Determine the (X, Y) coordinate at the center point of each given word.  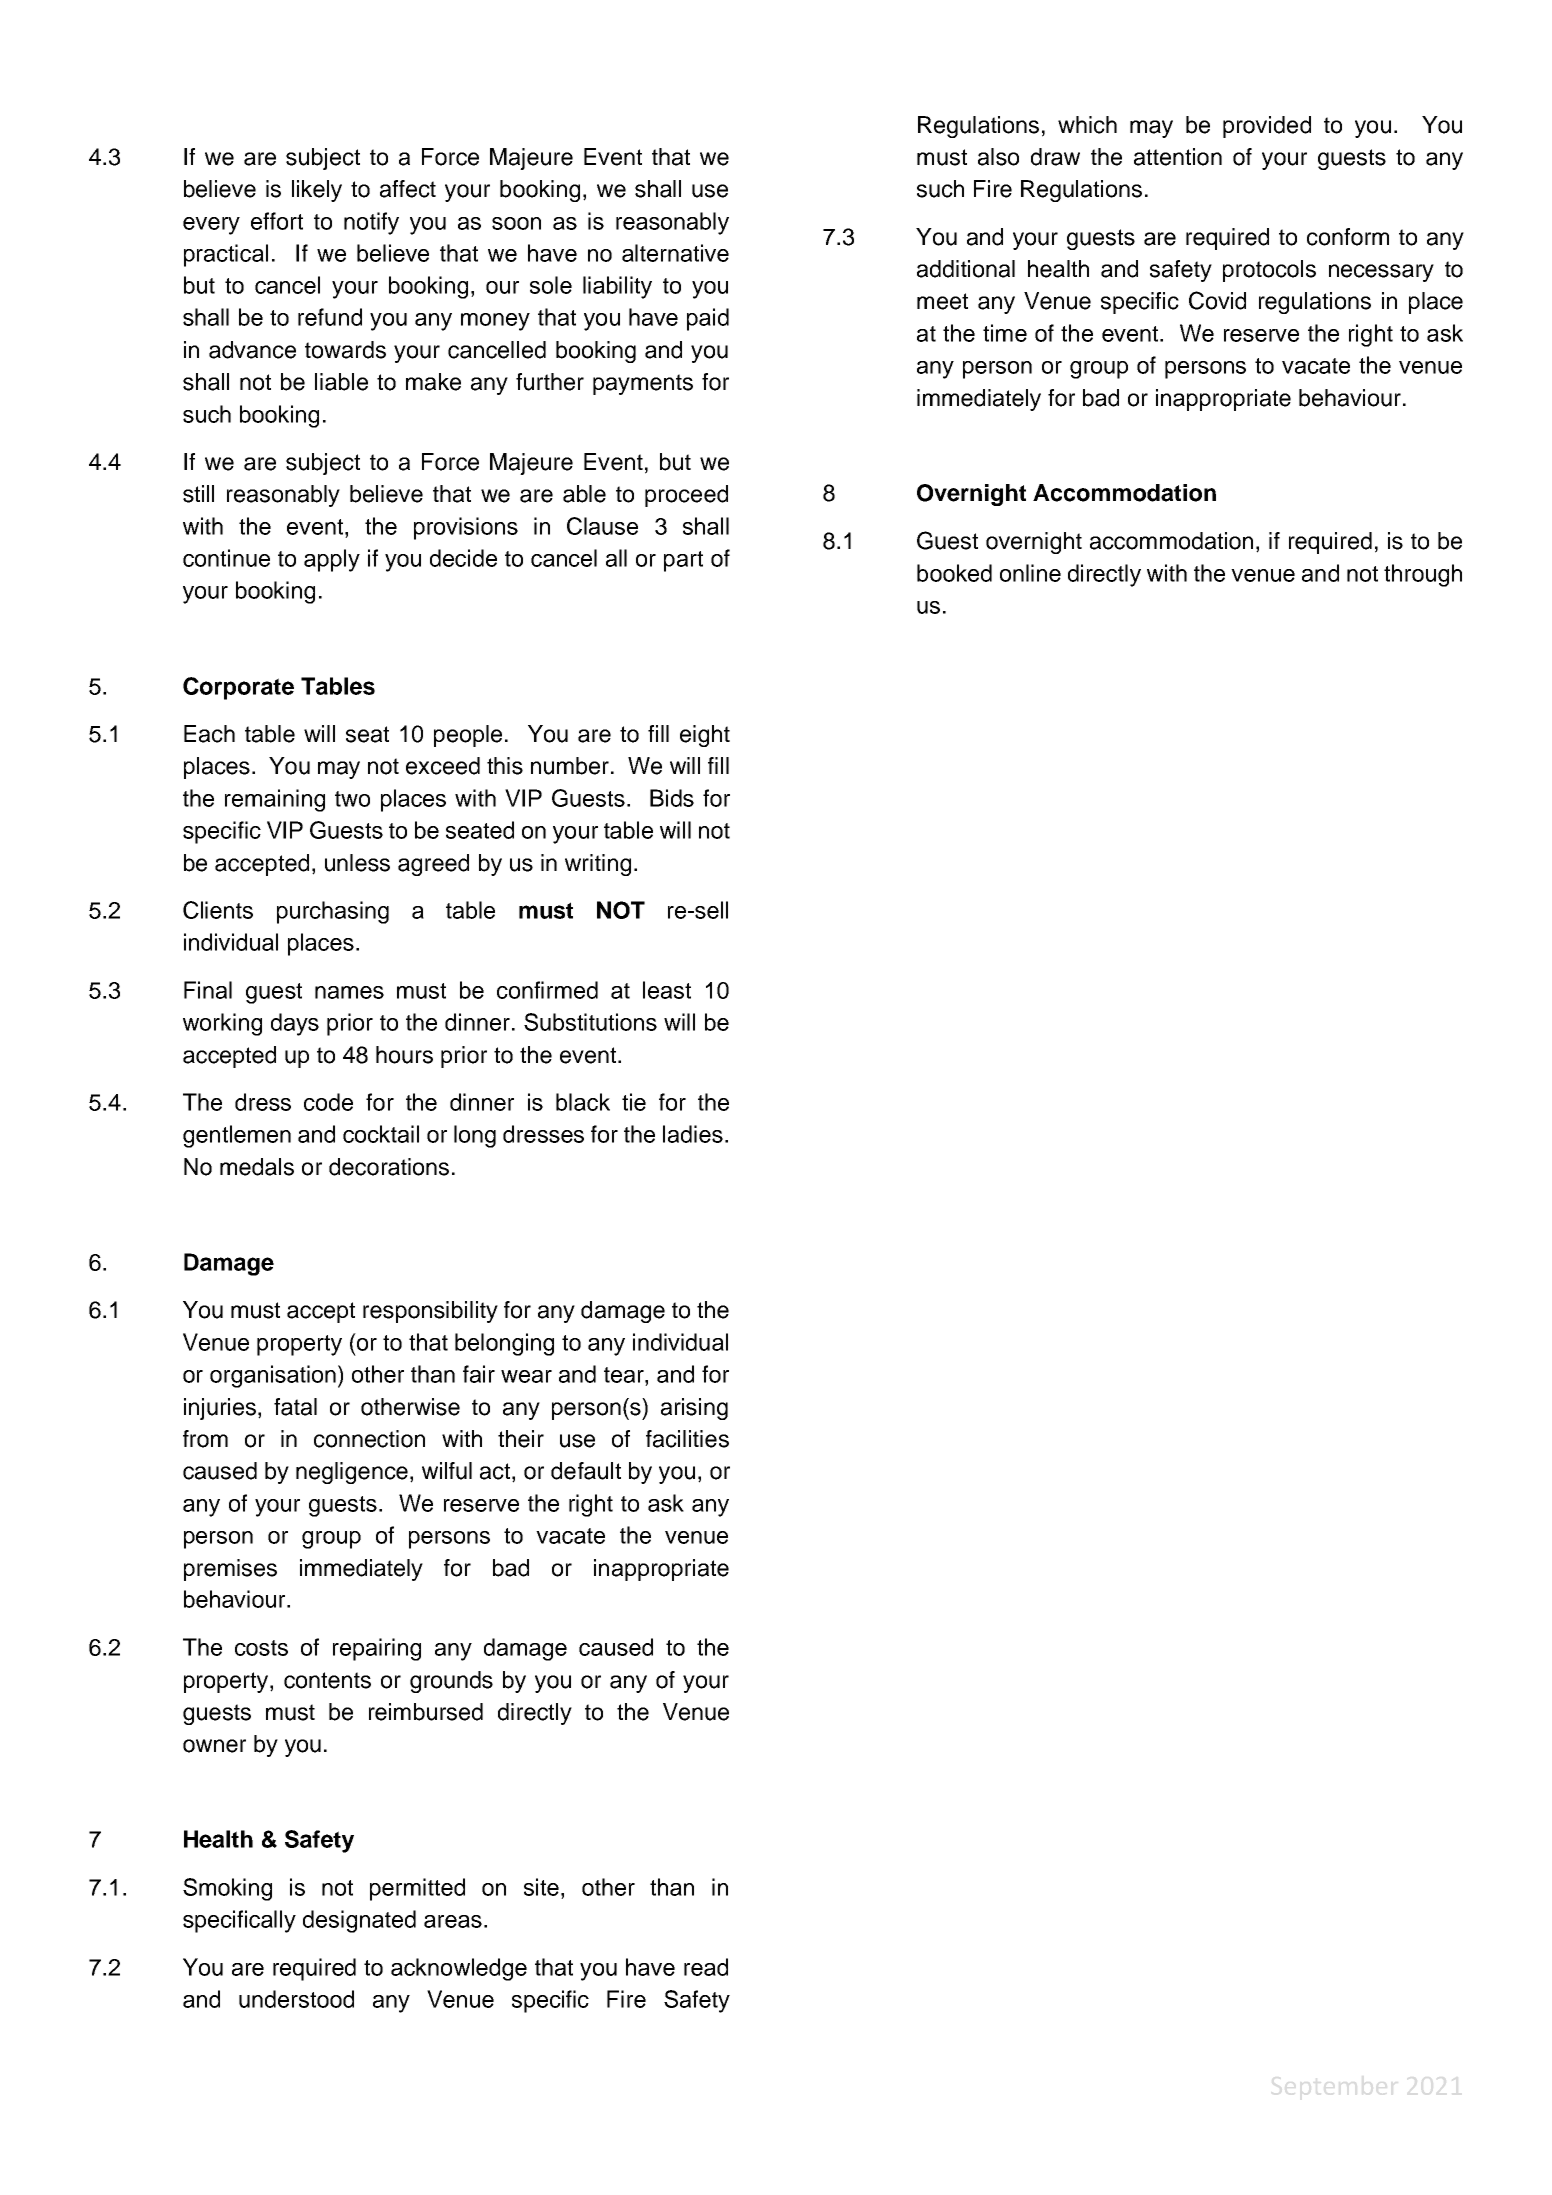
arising (694, 1409)
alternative (675, 253)
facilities (687, 1439)
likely (317, 191)
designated (359, 1921)
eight (705, 736)
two (352, 799)
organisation (273, 1376)
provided (1267, 127)
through (1423, 575)
